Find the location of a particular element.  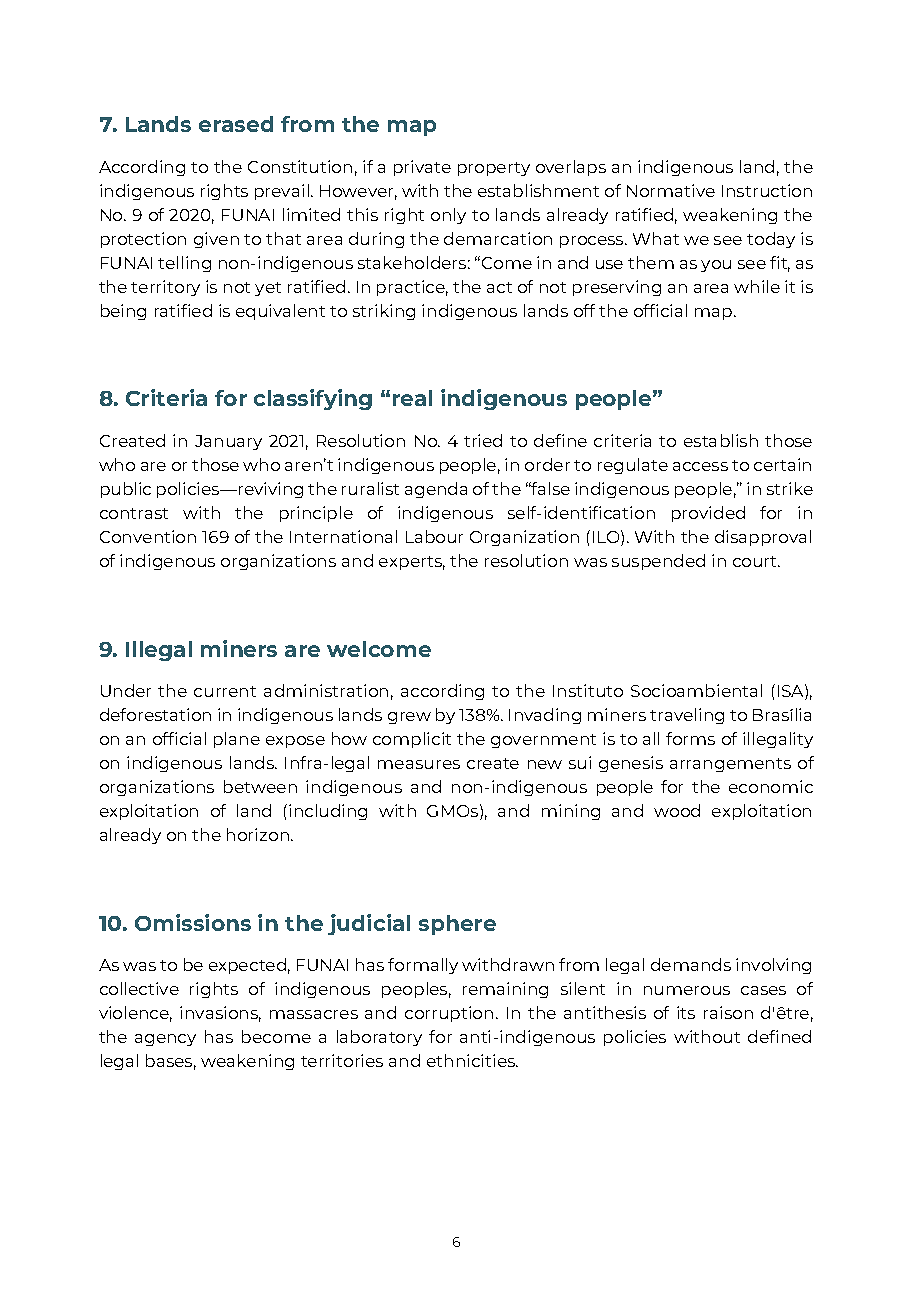

erased is located at coordinates (236, 124).
